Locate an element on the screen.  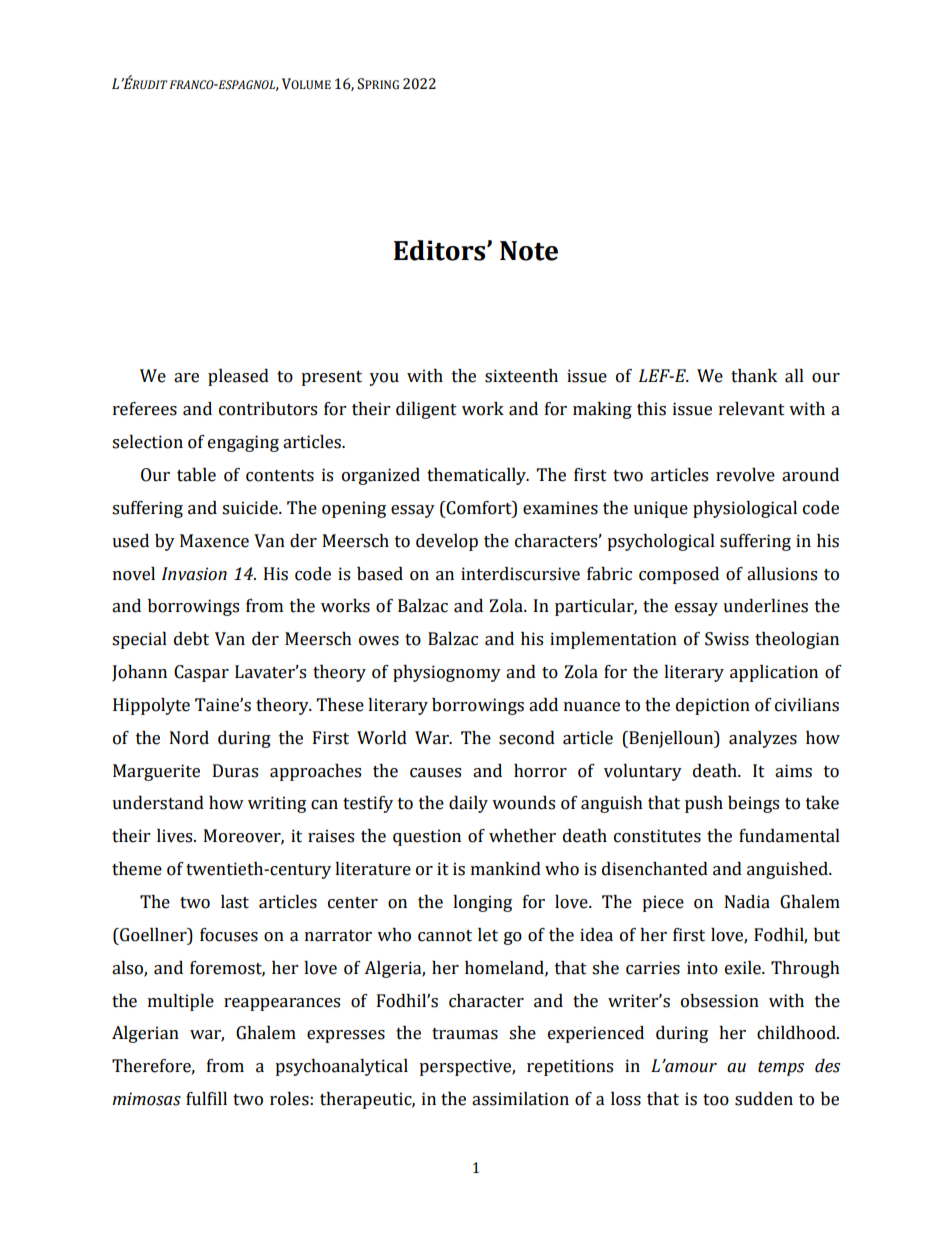
Nadia is located at coordinates (747, 902).
